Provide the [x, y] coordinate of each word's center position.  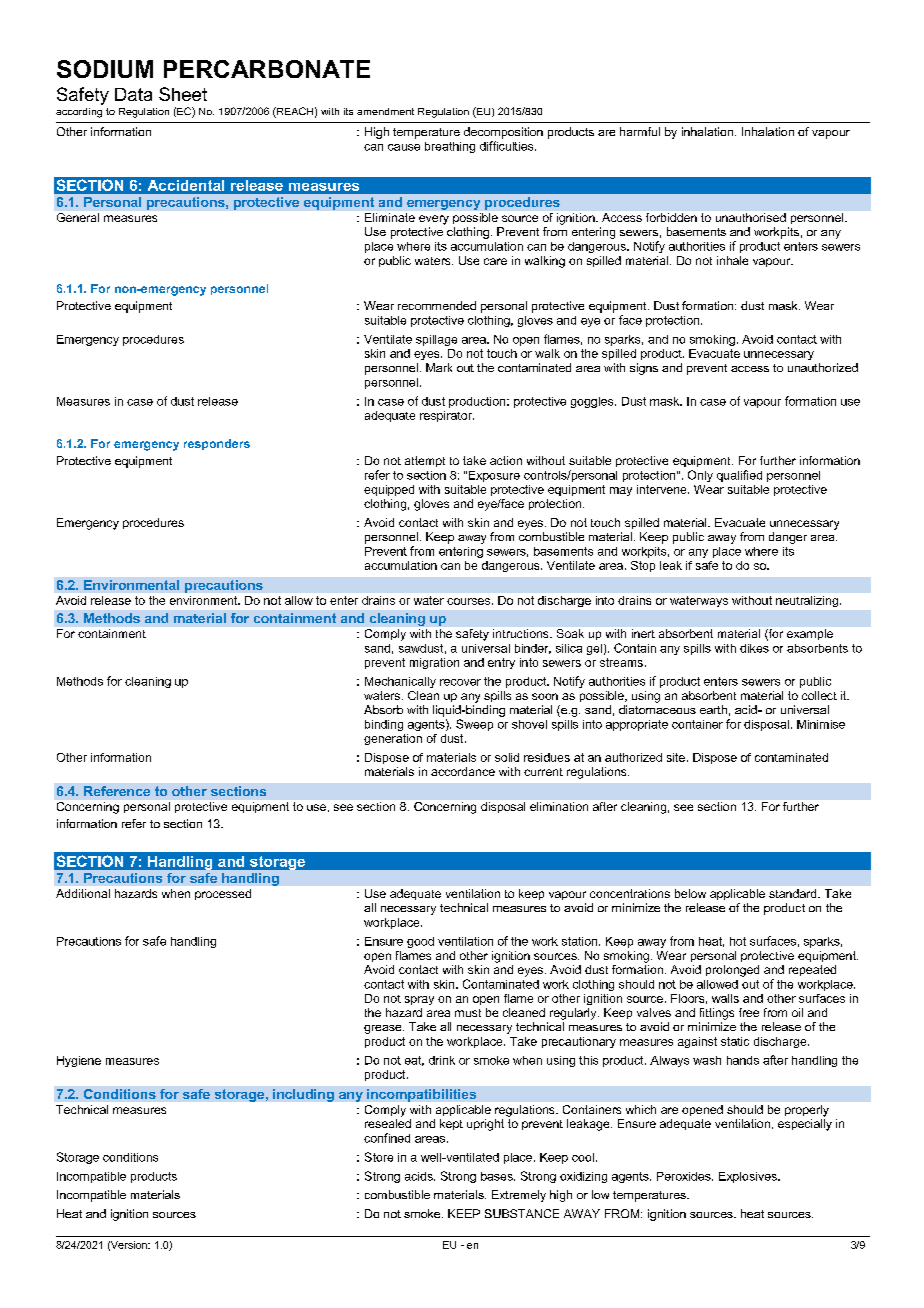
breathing [450, 147]
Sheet [183, 94]
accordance [463, 771]
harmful [640, 131]
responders [217, 444]
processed [223, 894]
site [676, 757]
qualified [739, 476]
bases [498, 1176]
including [303, 1095]
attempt [425, 461]
